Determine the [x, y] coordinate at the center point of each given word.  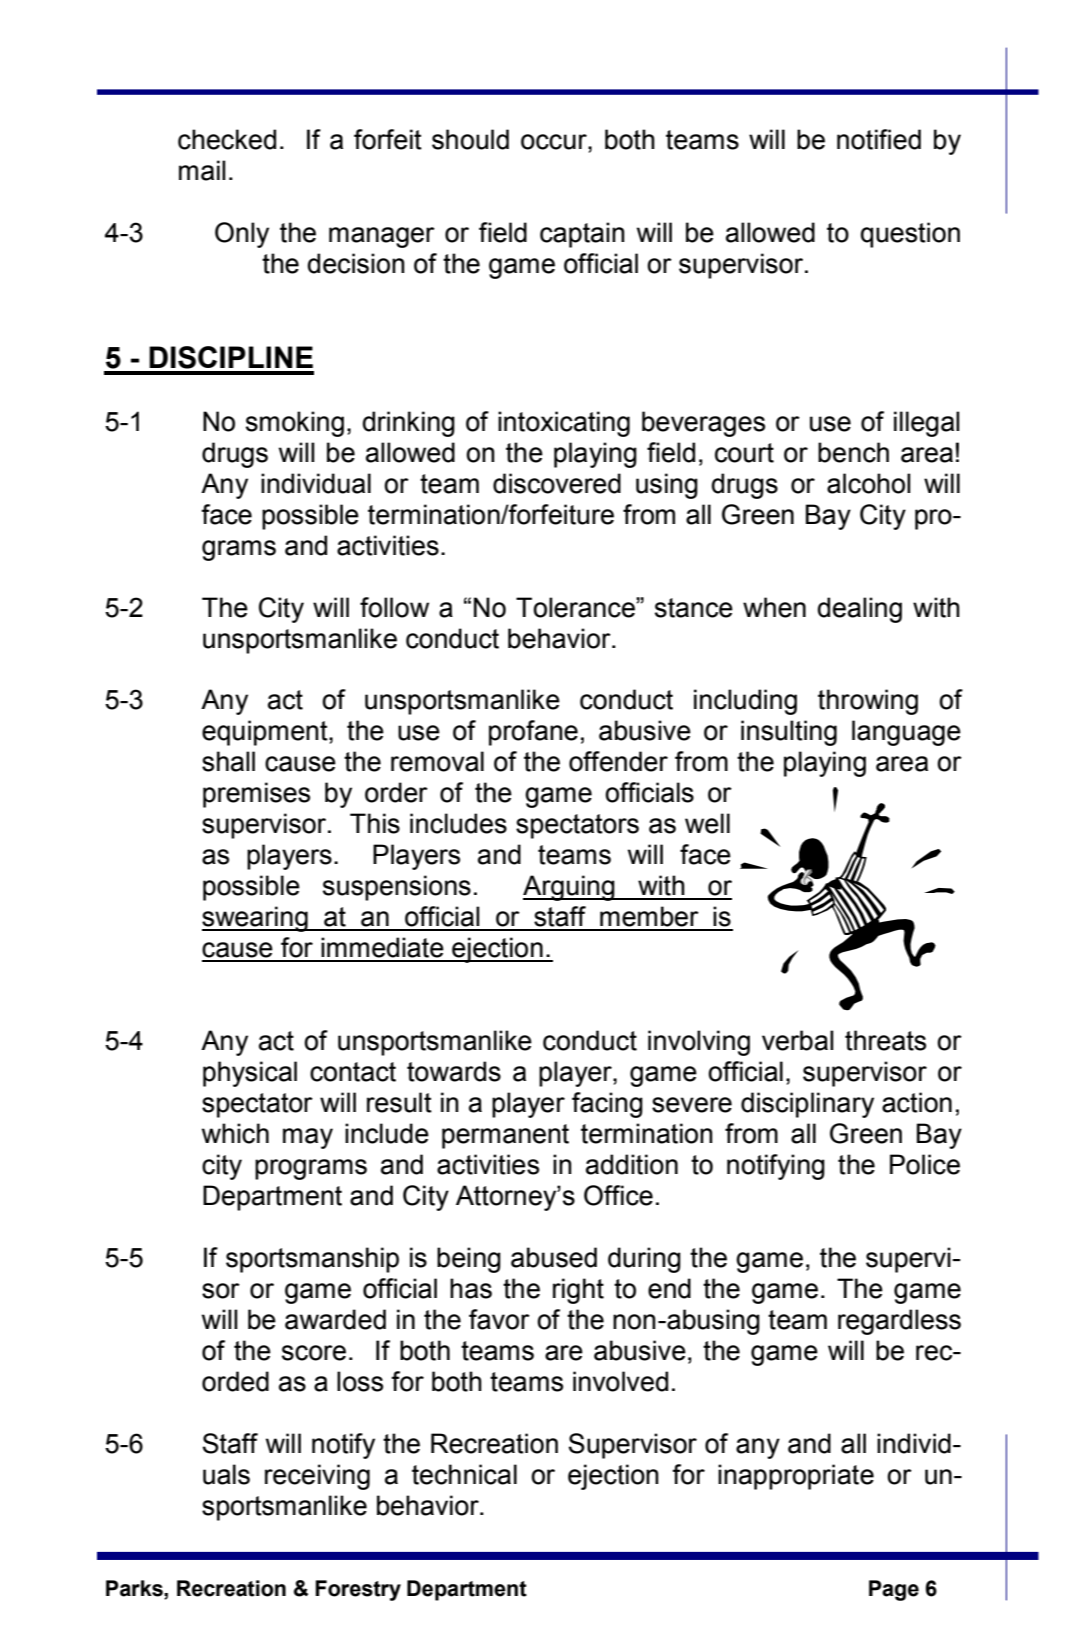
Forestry [358, 1590]
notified [879, 139]
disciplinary [807, 1105]
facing [607, 1105]
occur [555, 142]
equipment [266, 733]
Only [242, 235]
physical [250, 1074]
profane [533, 733]
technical [464, 1474]
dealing [860, 610]
